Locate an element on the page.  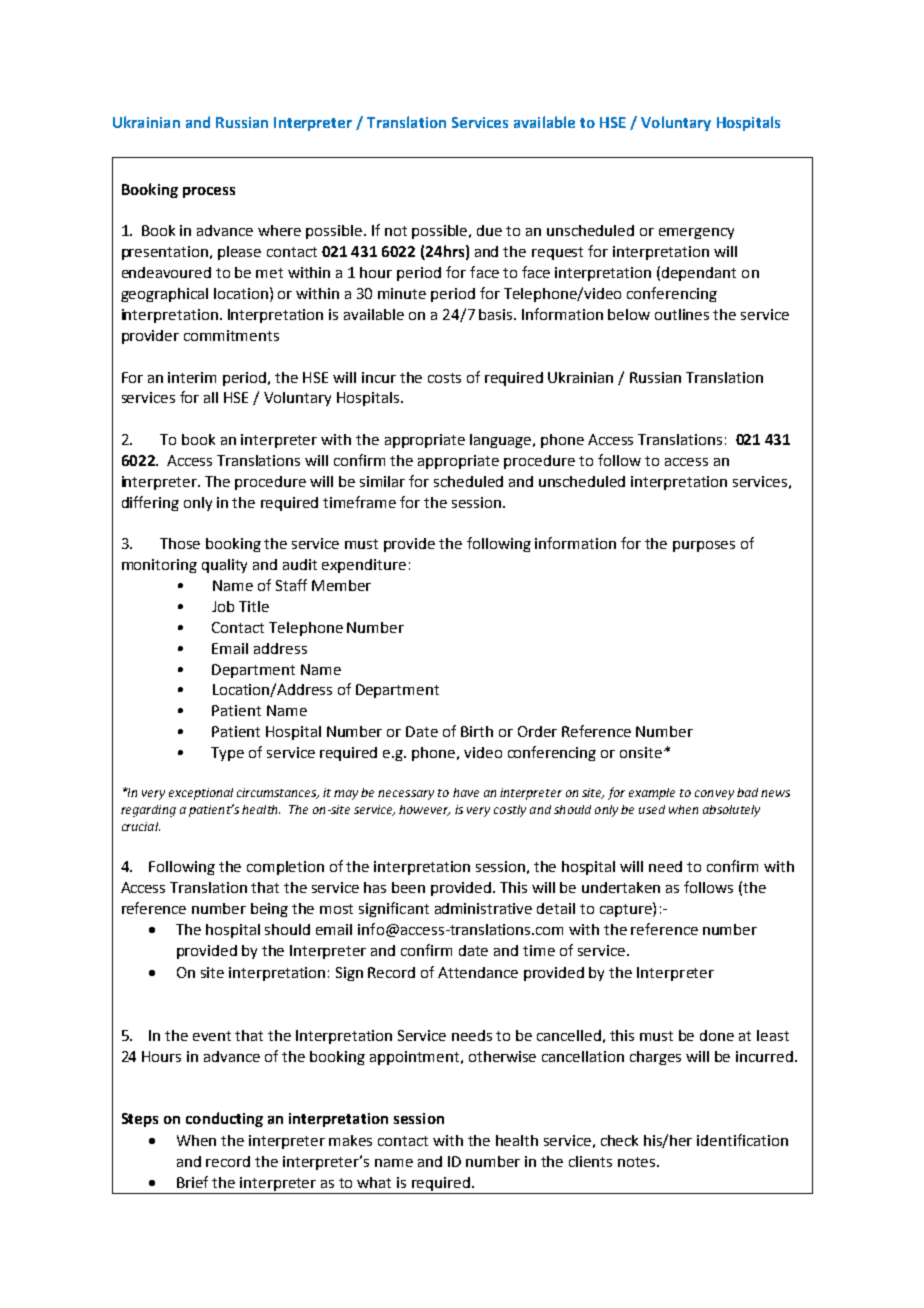
Birth is located at coordinates (477, 731).
